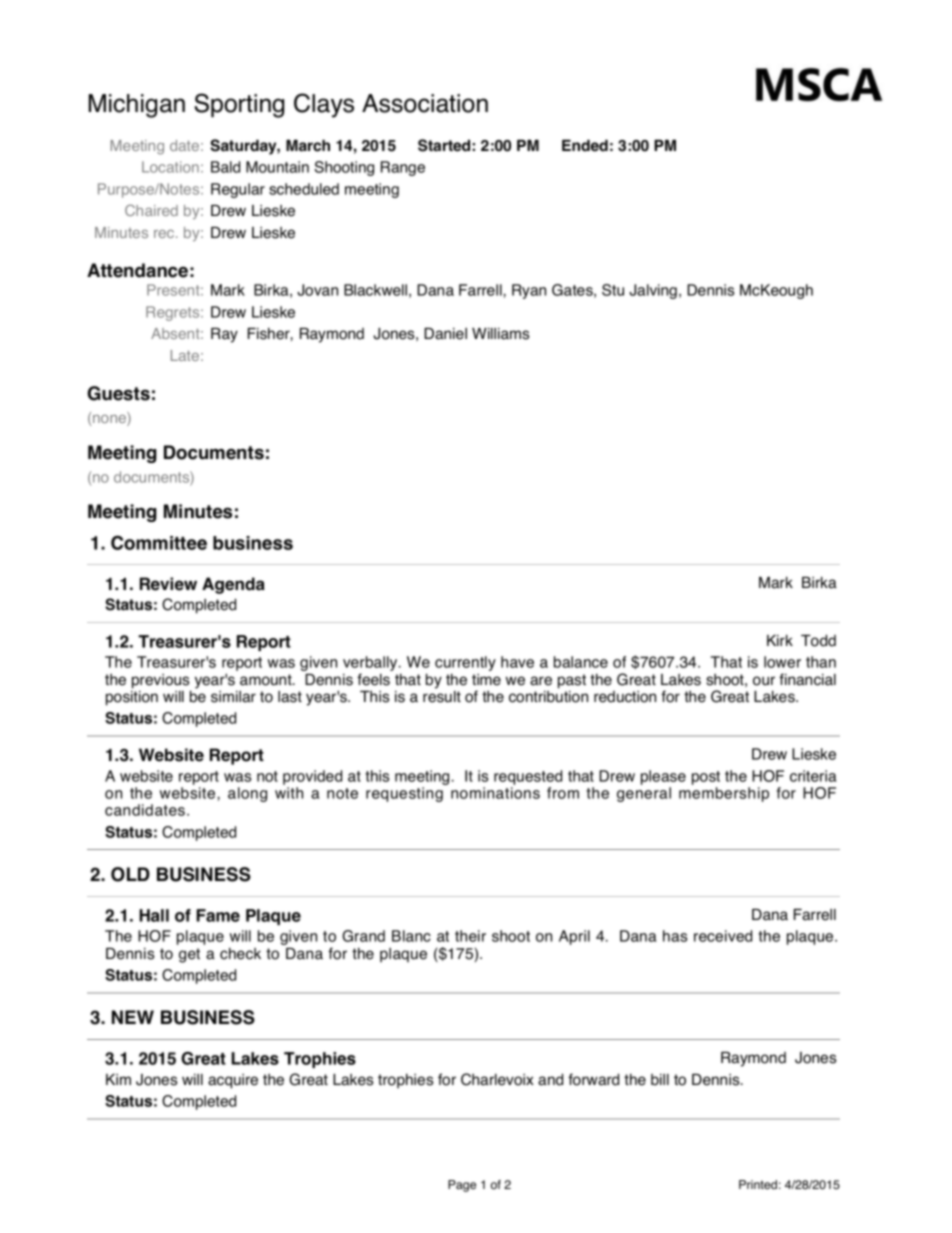 The width and height of the page is (952, 1233). What do you see at coordinates (225, 167) in the page?
I see `Bald` at bounding box center [225, 167].
